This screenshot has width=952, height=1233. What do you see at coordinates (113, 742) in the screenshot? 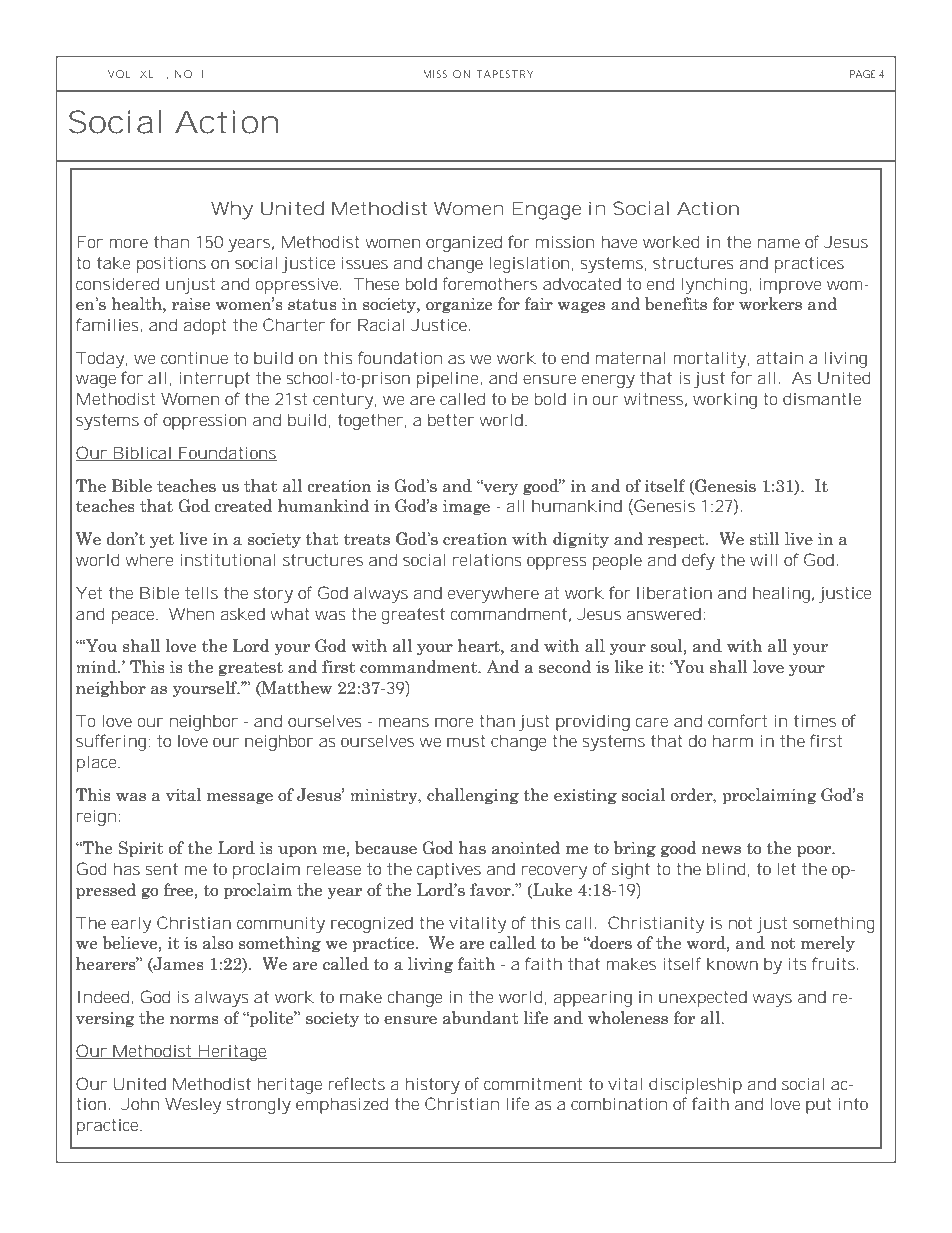
I see `suffering` at bounding box center [113, 742].
